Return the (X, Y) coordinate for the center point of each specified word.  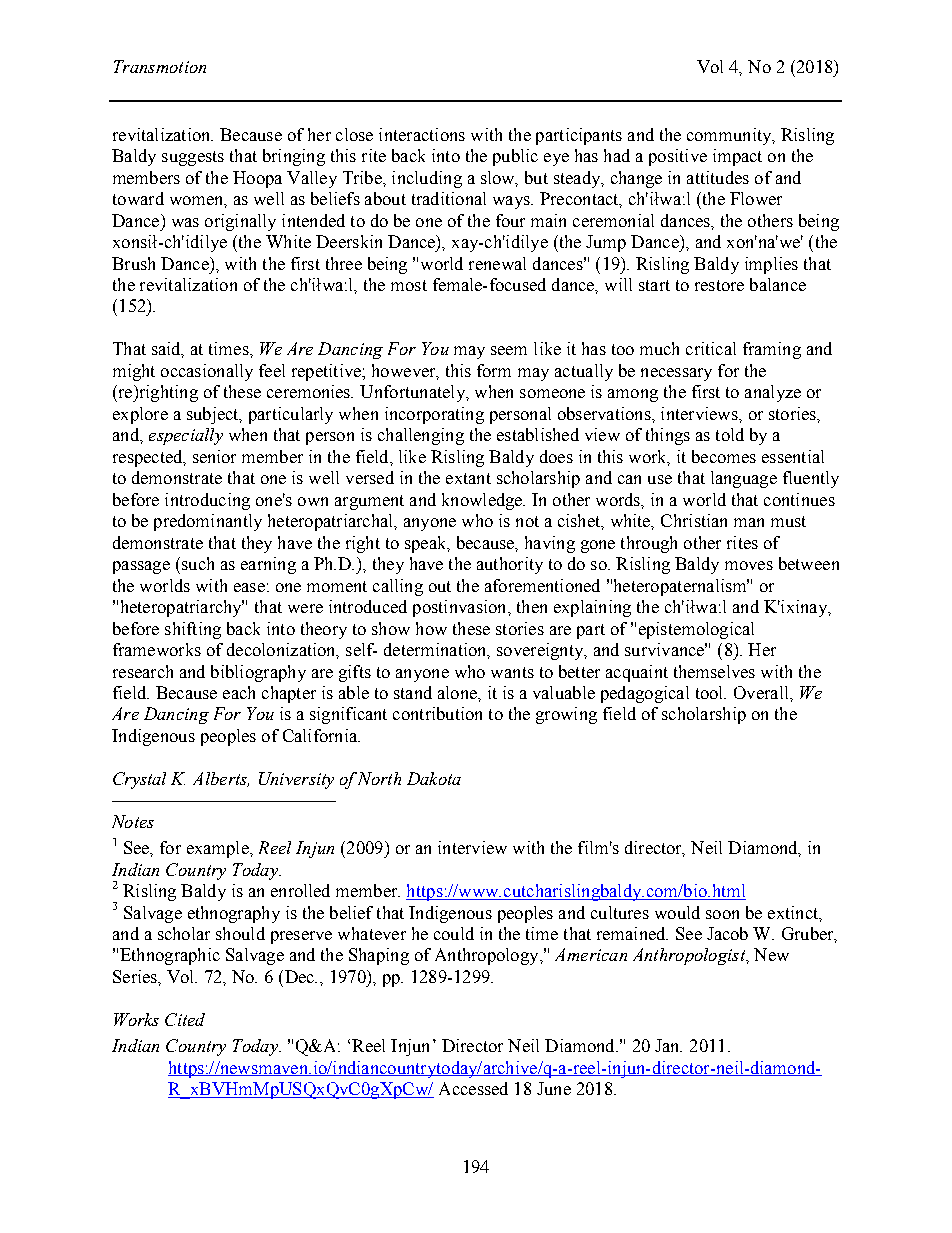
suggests (193, 158)
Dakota (434, 778)
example (219, 849)
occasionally (207, 372)
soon (722, 914)
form (494, 370)
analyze (773, 393)
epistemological (696, 630)
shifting (193, 630)
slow (499, 178)
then (532, 606)
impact (737, 157)
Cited (185, 1019)
